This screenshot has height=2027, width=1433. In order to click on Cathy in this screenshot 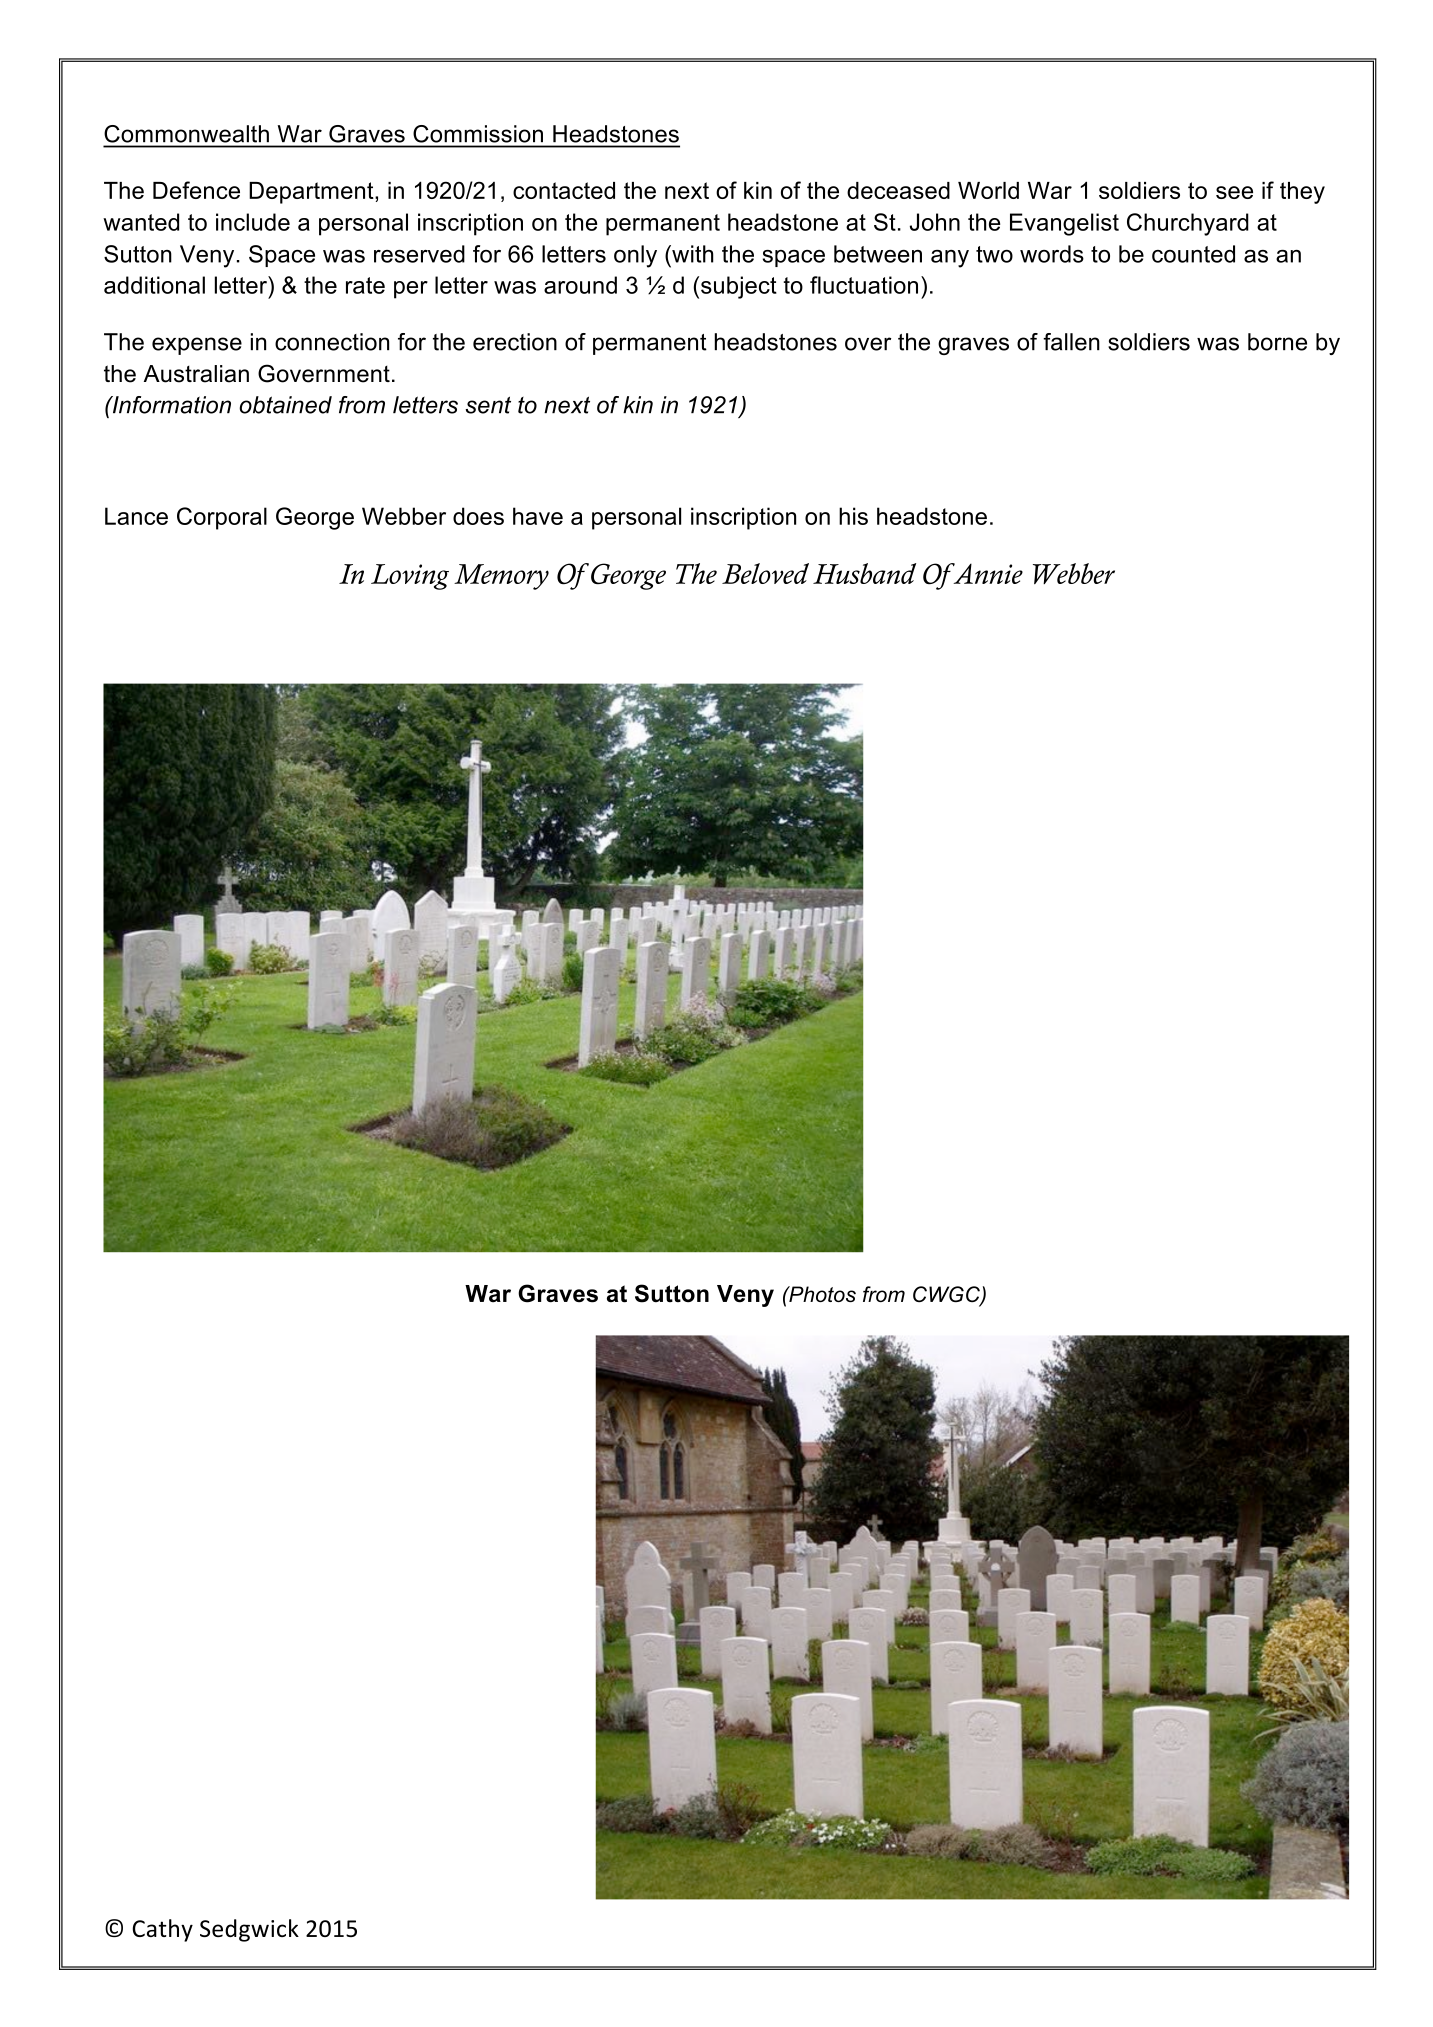, I will do `click(162, 1930)`.
